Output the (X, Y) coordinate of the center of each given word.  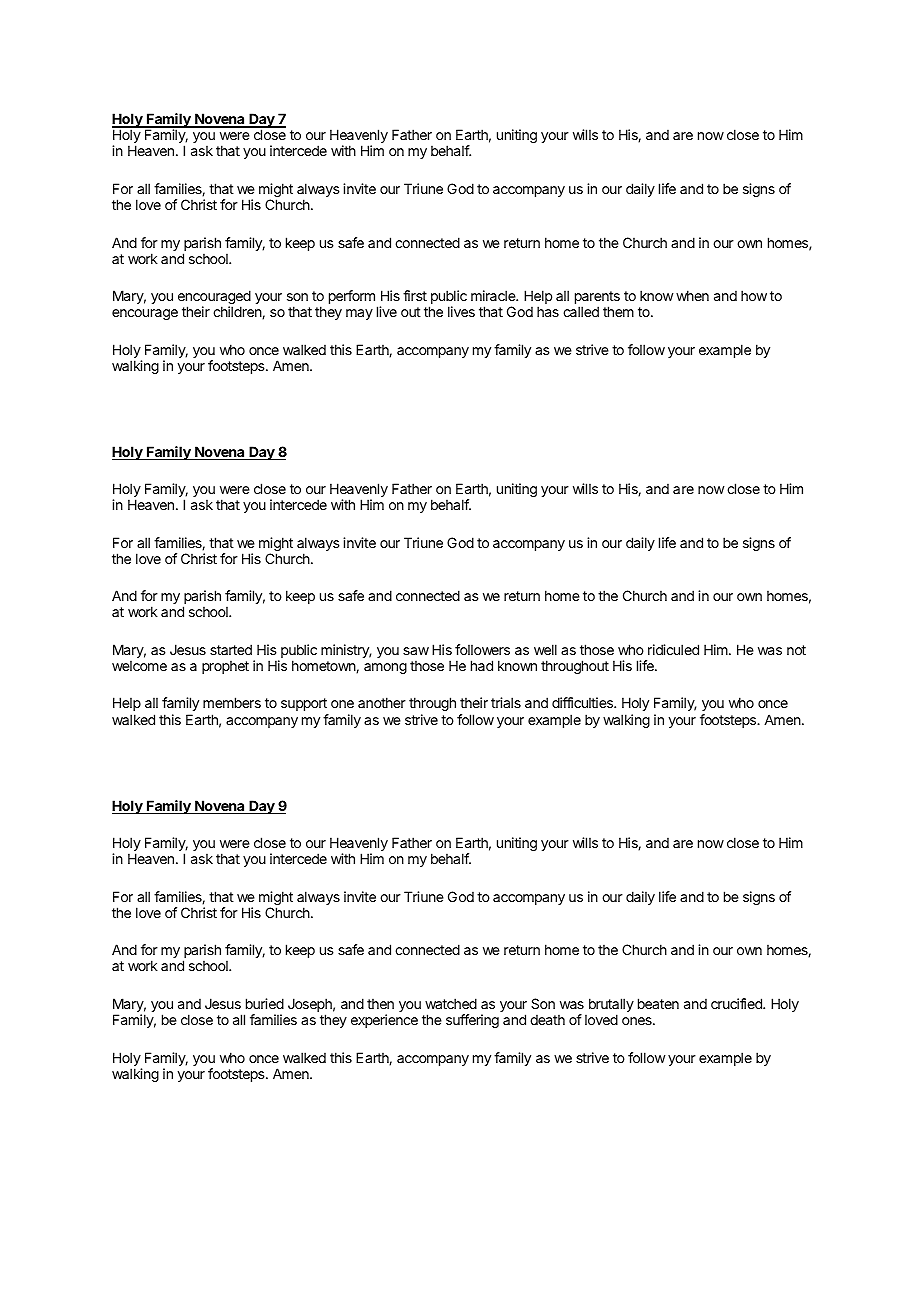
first (415, 295)
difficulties (583, 702)
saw (416, 651)
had (482, 665)
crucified (737, 1003)
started (231, 649)
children (238, 312)
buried (265, 1003)
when (692, 295)
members (232, 702)
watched (451, 1003)
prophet (225, 667)
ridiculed (673, 649)
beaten (658, 1003)
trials (506, 702)
